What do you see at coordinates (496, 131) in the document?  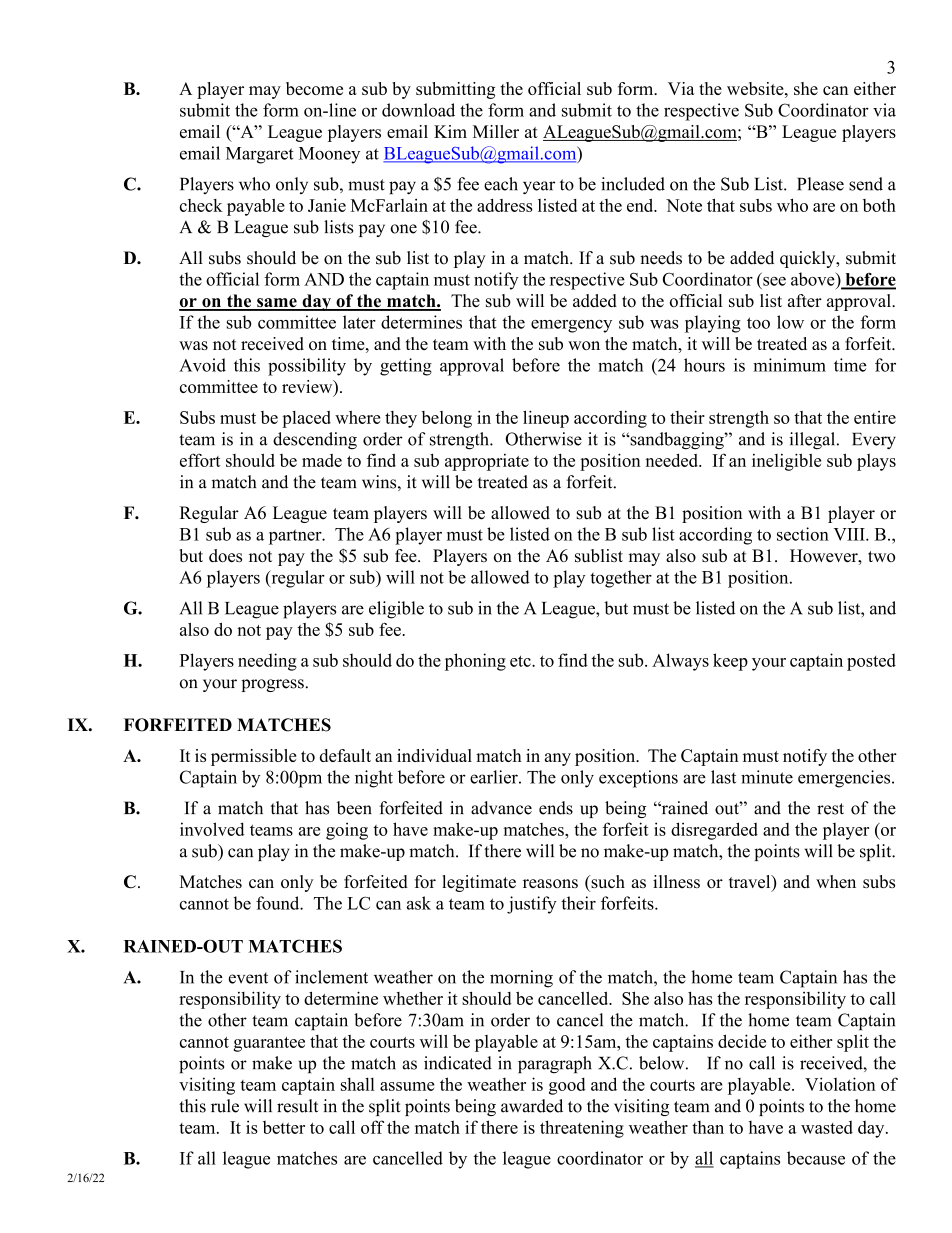 I see `Miller` at bounding box center [496, 131].
